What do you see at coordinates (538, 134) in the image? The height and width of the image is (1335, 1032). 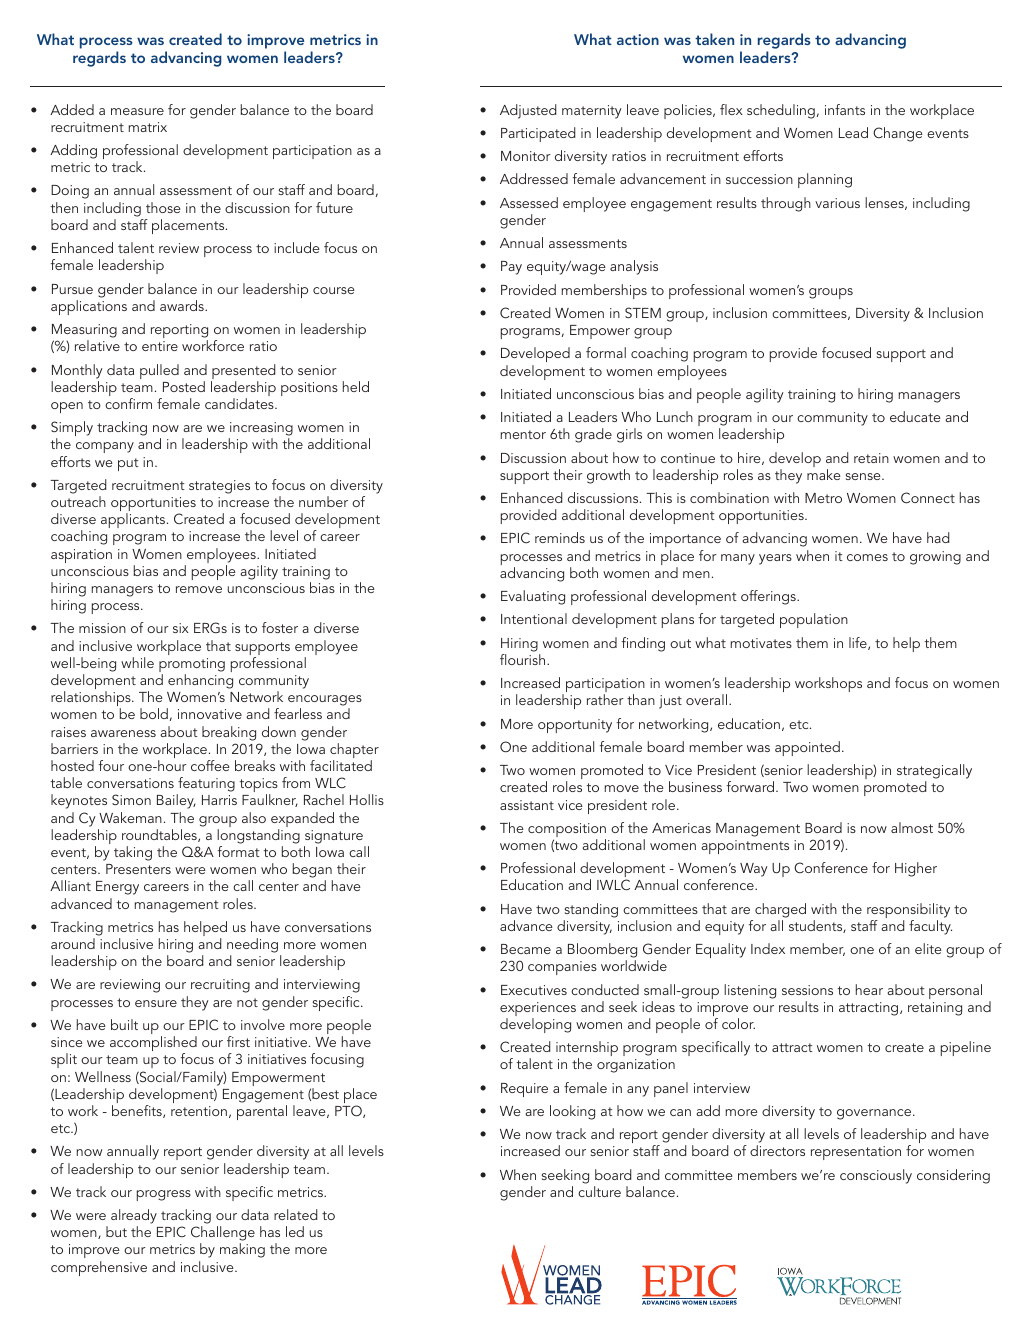 I see `Participated` at bounding box center [538, 134].
